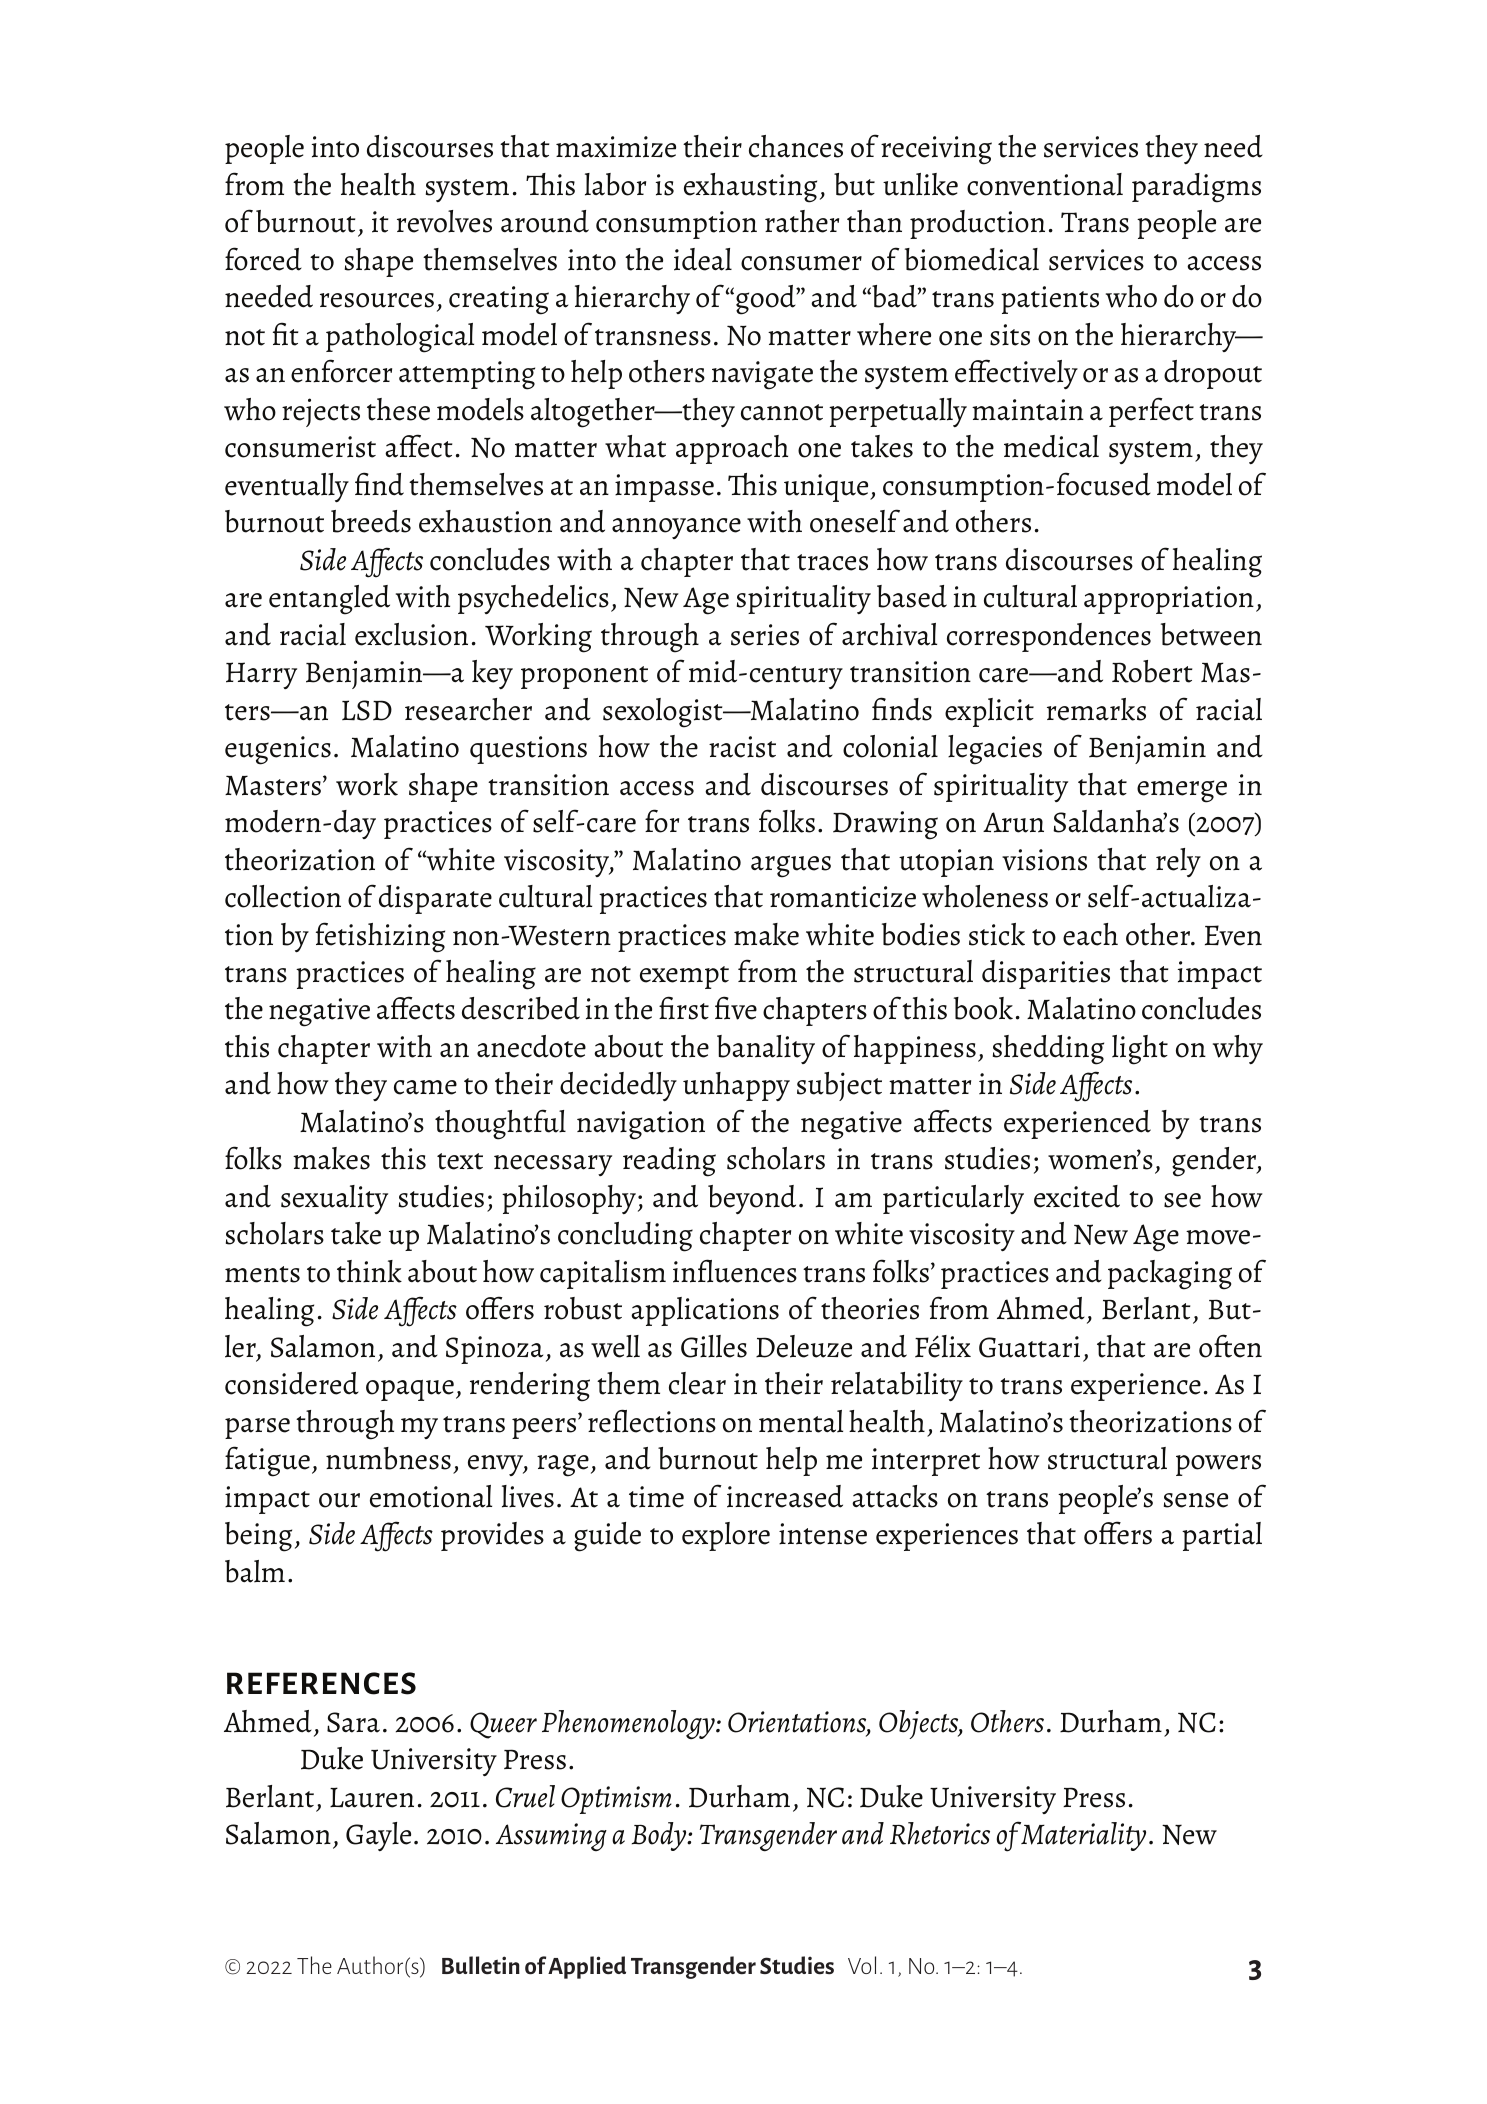  What do you see at coordinates (660, 1836) in the screenshot?
I see `Body` at bounding box center [660, 1836].
